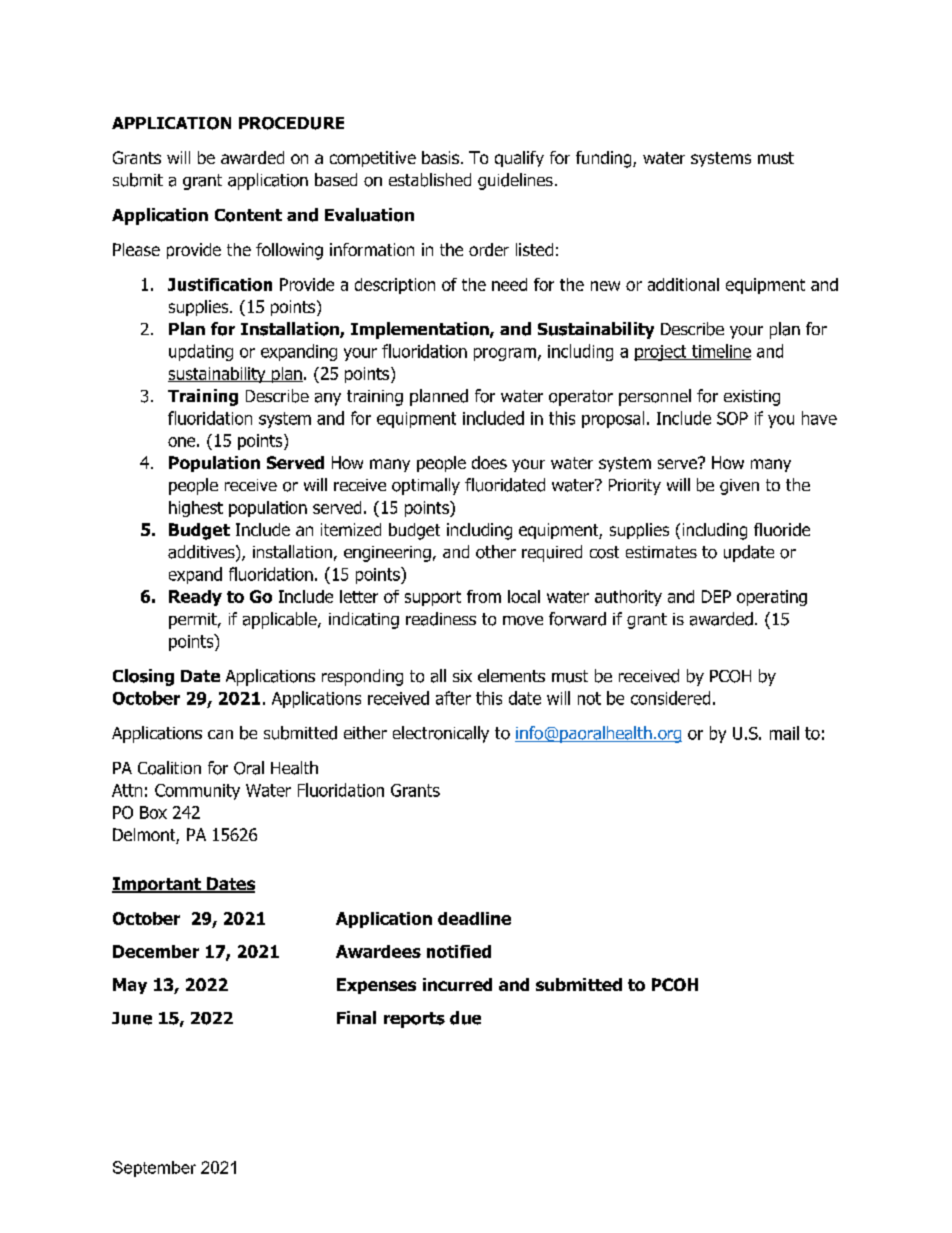 The width and height of the screenshot is (952, 1233). What do you see at coordinates (605, 159) in the screenshot?
I see `funding` at bounding box center [605, 159].
